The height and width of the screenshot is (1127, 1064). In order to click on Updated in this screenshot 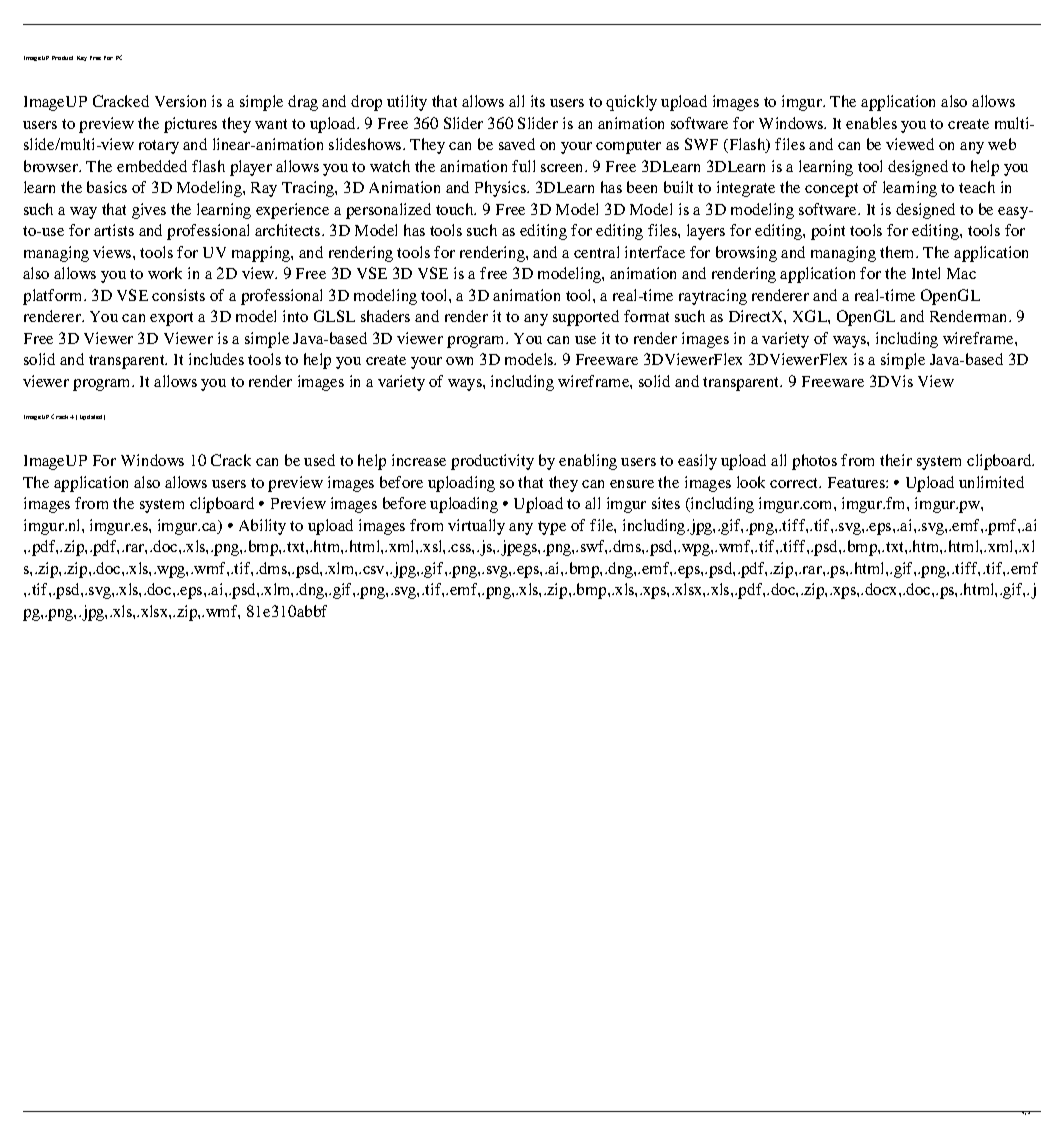, I will do `click(92, 417)`.
